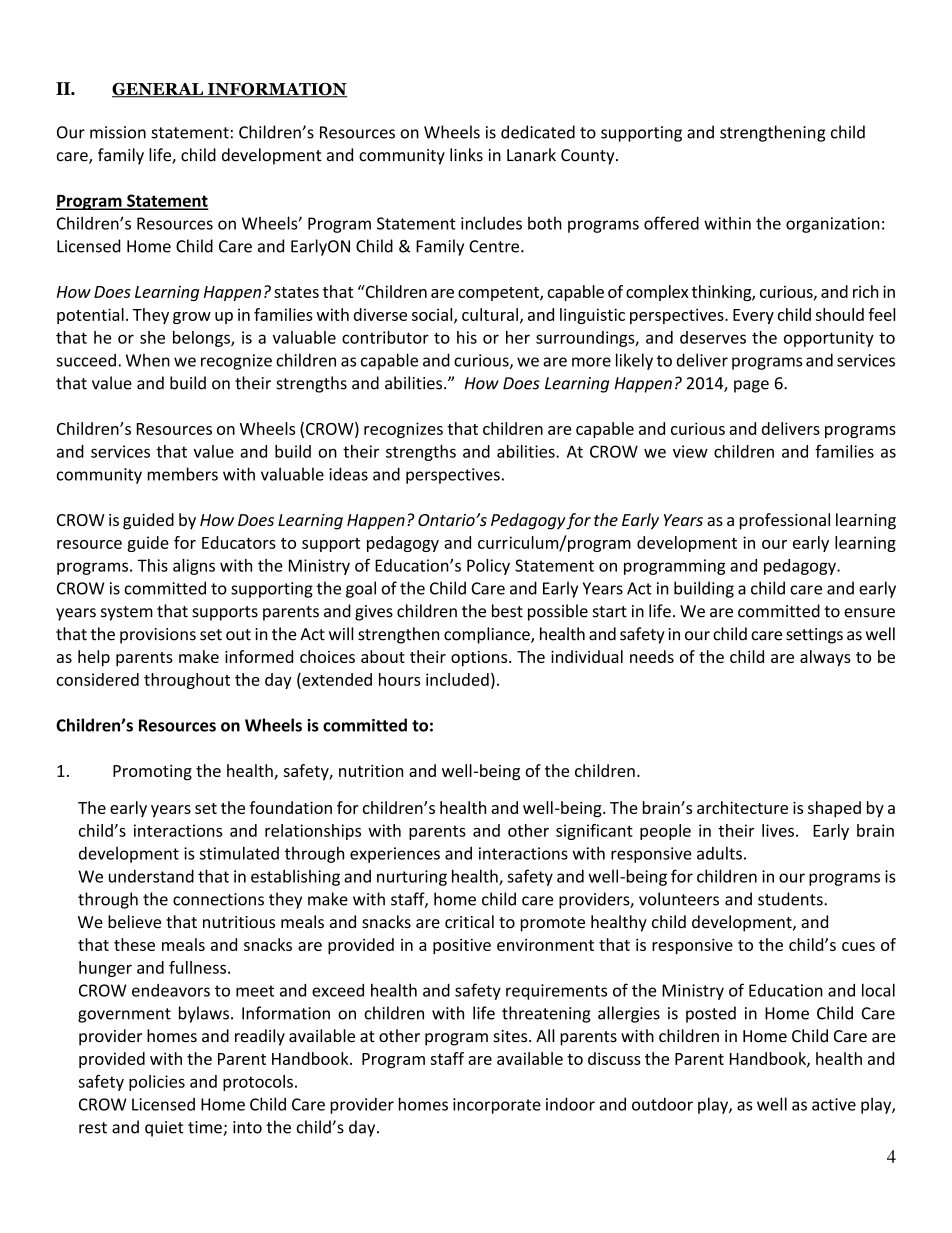 The image size is (952, 1233). I want to click on policies, so click(157, 1083).
